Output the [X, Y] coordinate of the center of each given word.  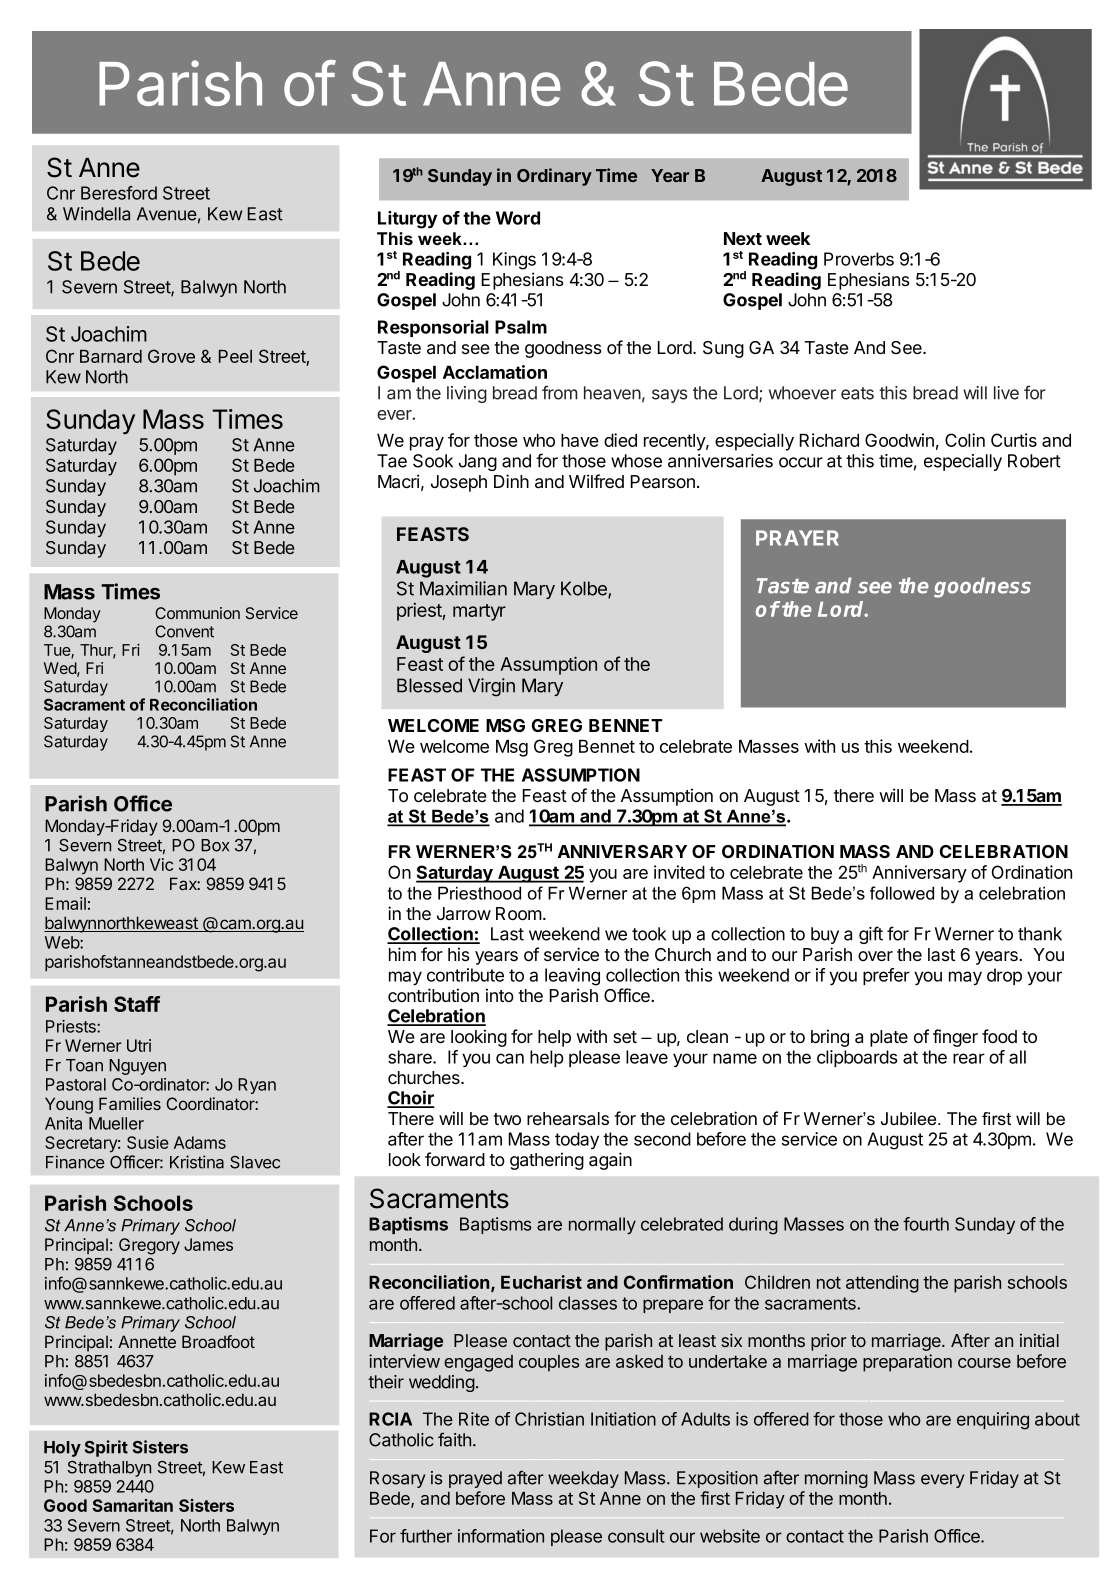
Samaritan [132, 1505]
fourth [926, 1224]
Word [518, 218]
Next [743, 238]
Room [519, 913]
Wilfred [596, 481]
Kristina [197, 1162]
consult [636, 1536]
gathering [547, 1161]
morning [836, 1479]
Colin [965, 440]
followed [902, 893]
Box [215, 845]
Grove [171, 356]
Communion [197, 613]
